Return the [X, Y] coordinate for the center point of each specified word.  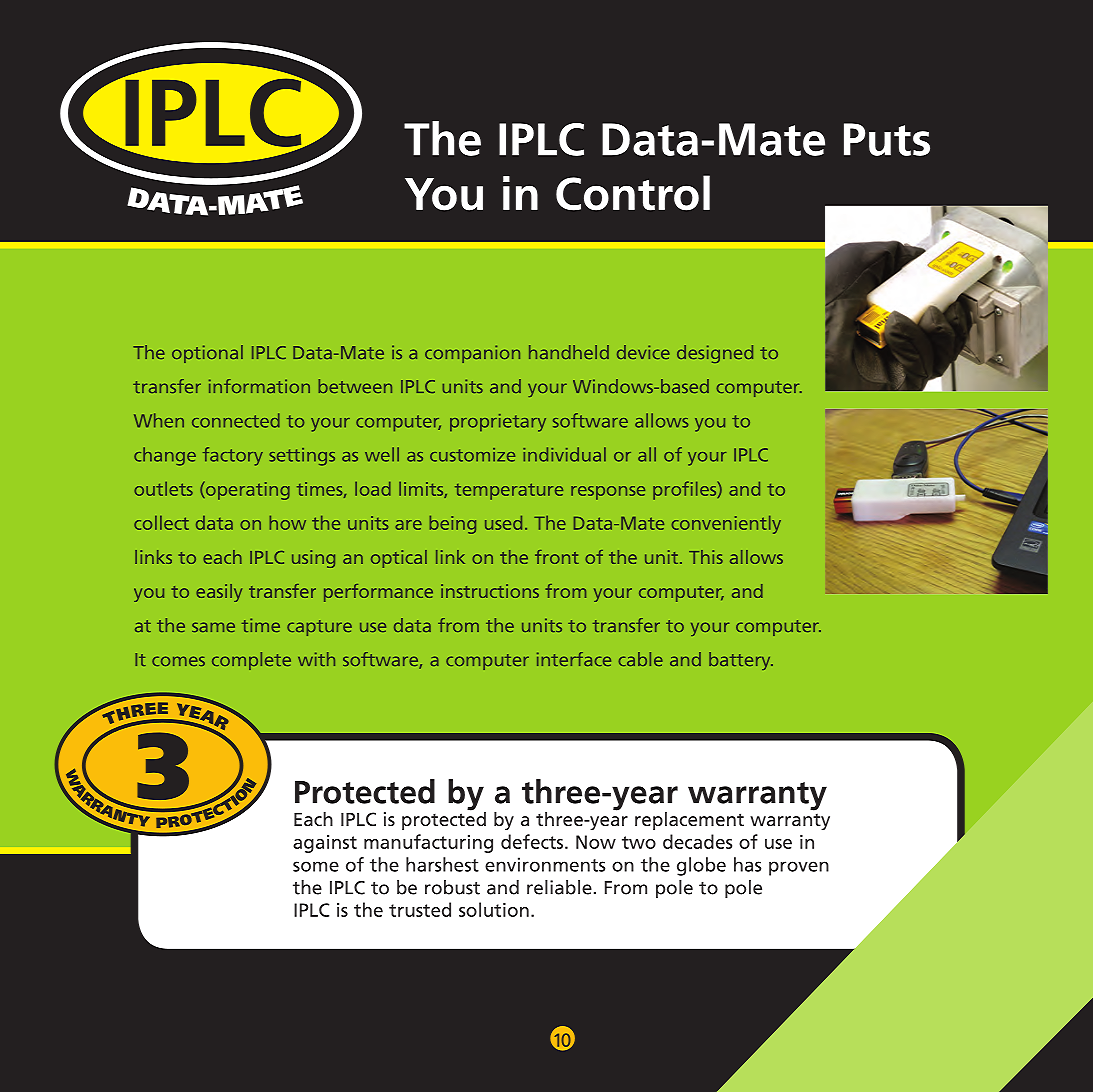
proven [799, 868]
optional [207, 354]
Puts [887, 139]
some [316, 866]
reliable [559, 887]
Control [633, 193]
